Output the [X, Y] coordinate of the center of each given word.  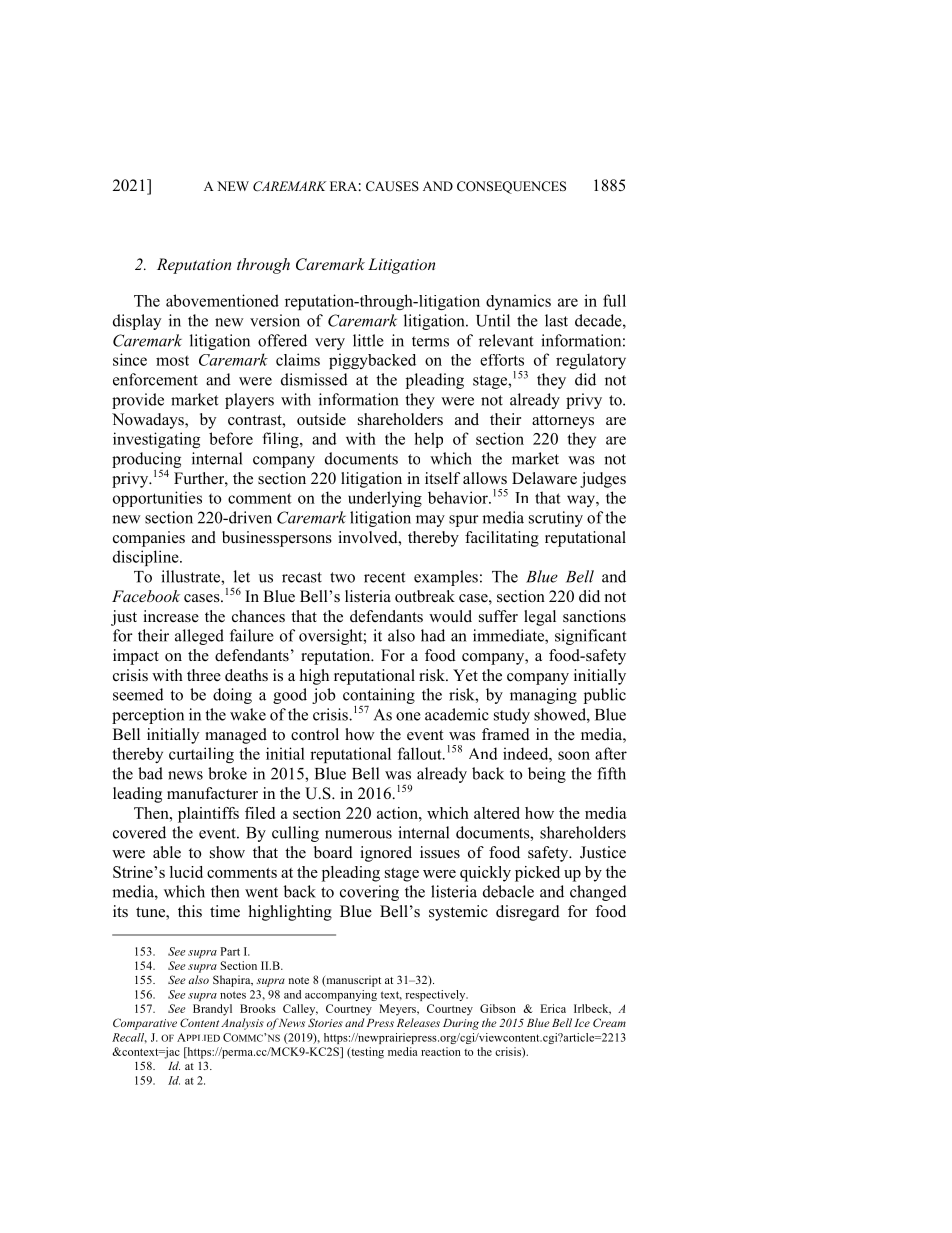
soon [574, 755]
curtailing [201, 755]
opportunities [157, 499]
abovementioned [222, 300]
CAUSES [392, 186]
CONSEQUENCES [511, 187]
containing [379, 697]
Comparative [145, 1024]
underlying [385, 499]
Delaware [544, 478]
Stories [325, 1022]
